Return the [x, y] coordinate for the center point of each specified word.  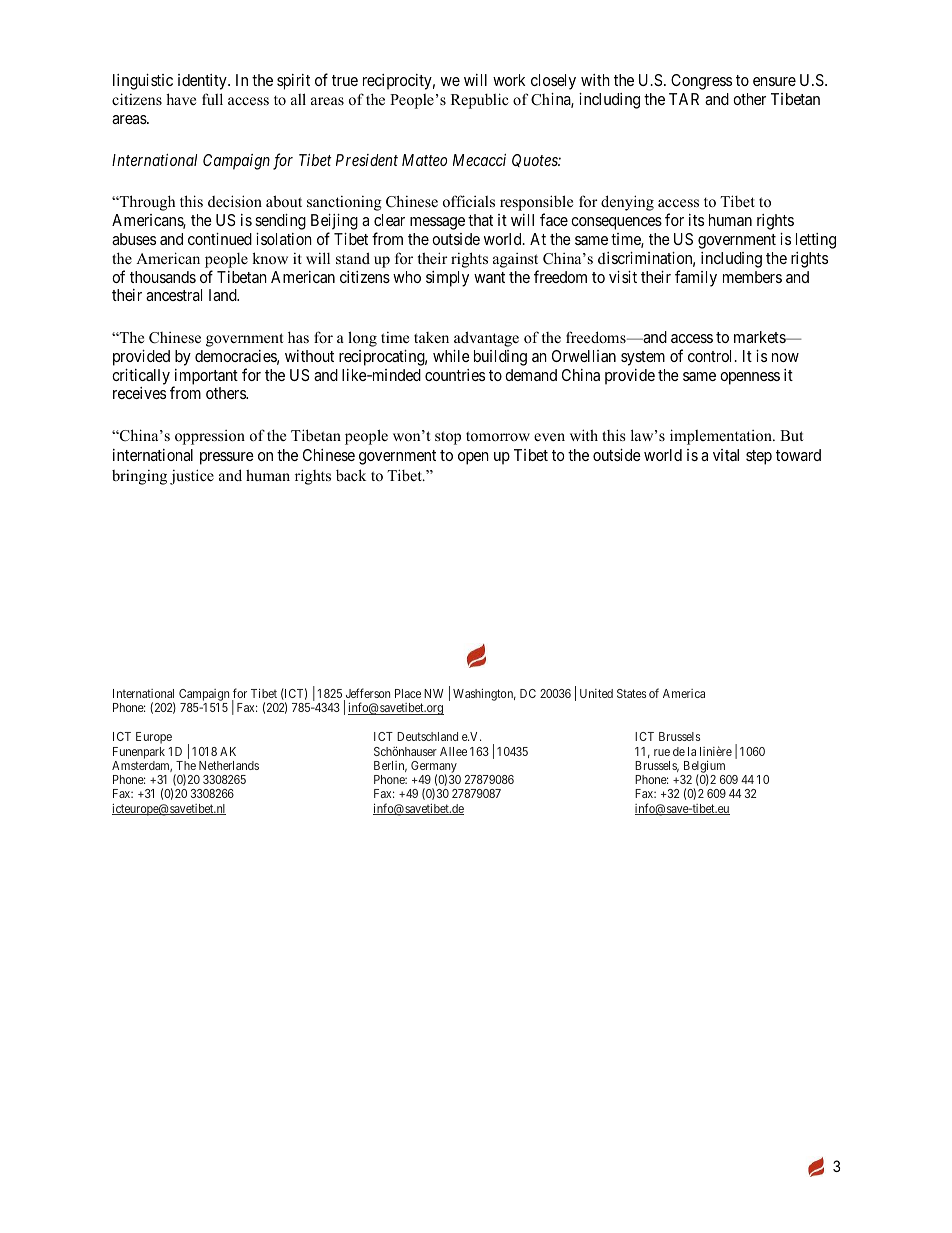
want [489, 277]
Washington [484, 695]
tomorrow [498, 436]
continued [220, 239]
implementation [722, 437]
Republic [480, 101]
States [631, 693]
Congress [701, 82]
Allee [453, 751]
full [212, 99]
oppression [210, 437]
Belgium [704, 767]
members [752, 277]
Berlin [390, 766]
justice [192, 477]
